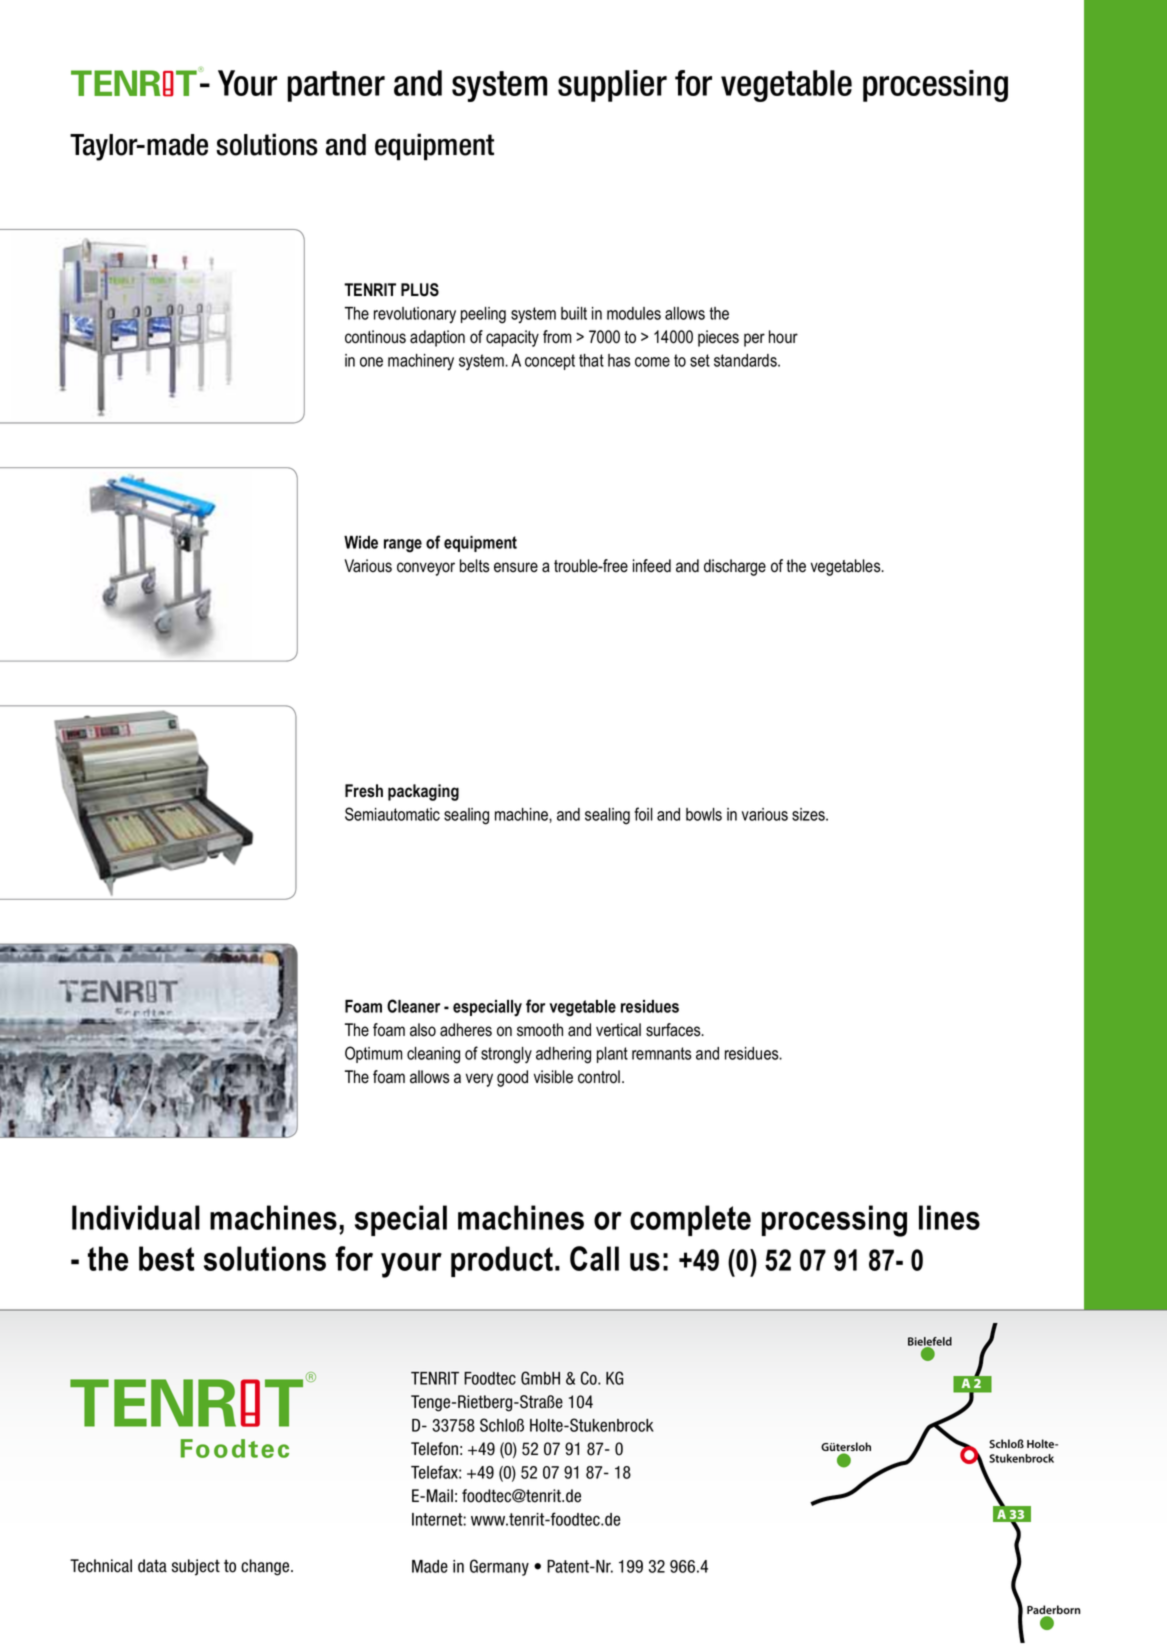  Describe the element at coordinates (196, 1567) in the screenshot. I see `subject` at that location.
